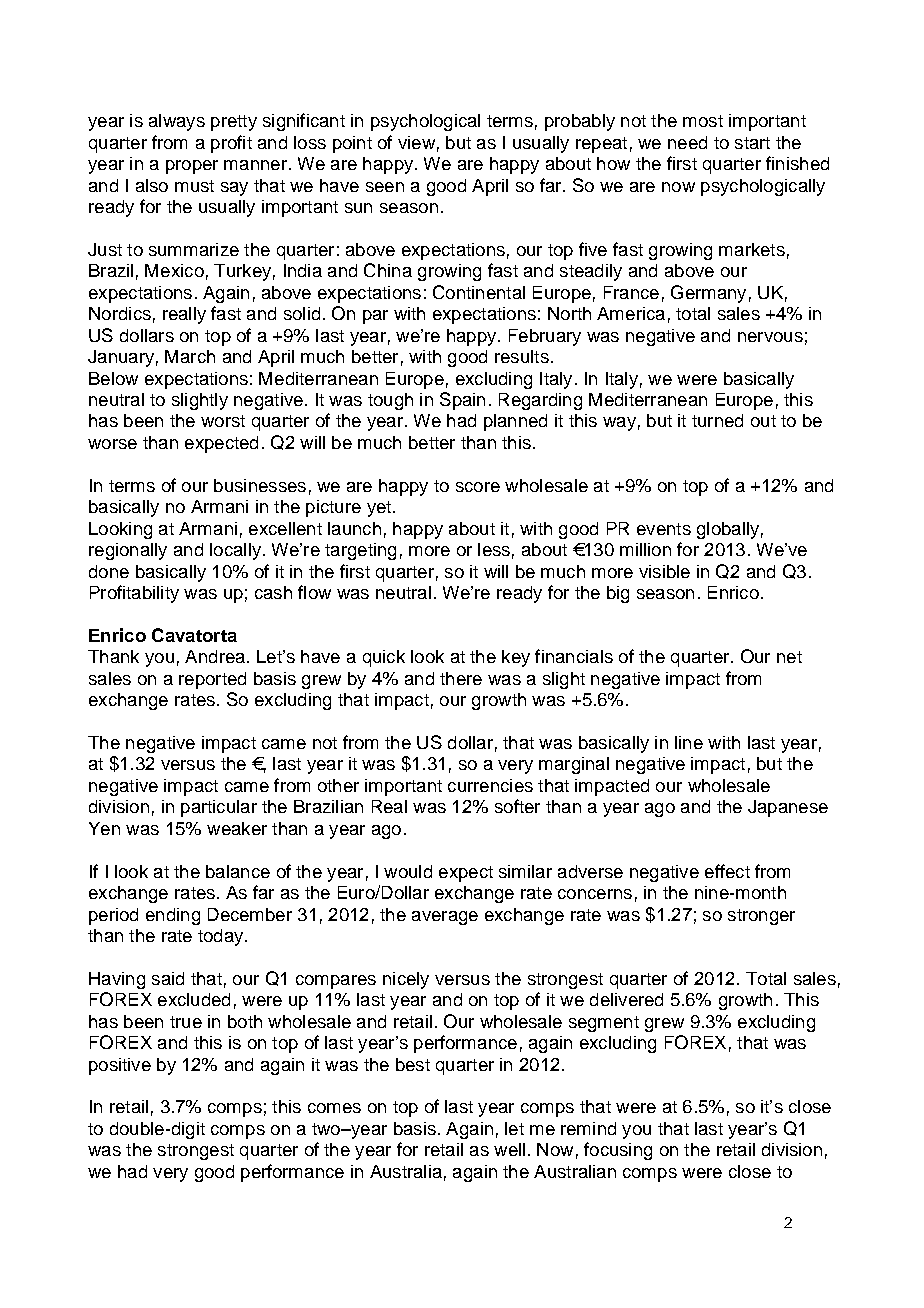 Image resolution: width=924 pixels, height=1308 pixels. Describe the element at coordinates (727, 871) in the page. I see `effect` at that location.
